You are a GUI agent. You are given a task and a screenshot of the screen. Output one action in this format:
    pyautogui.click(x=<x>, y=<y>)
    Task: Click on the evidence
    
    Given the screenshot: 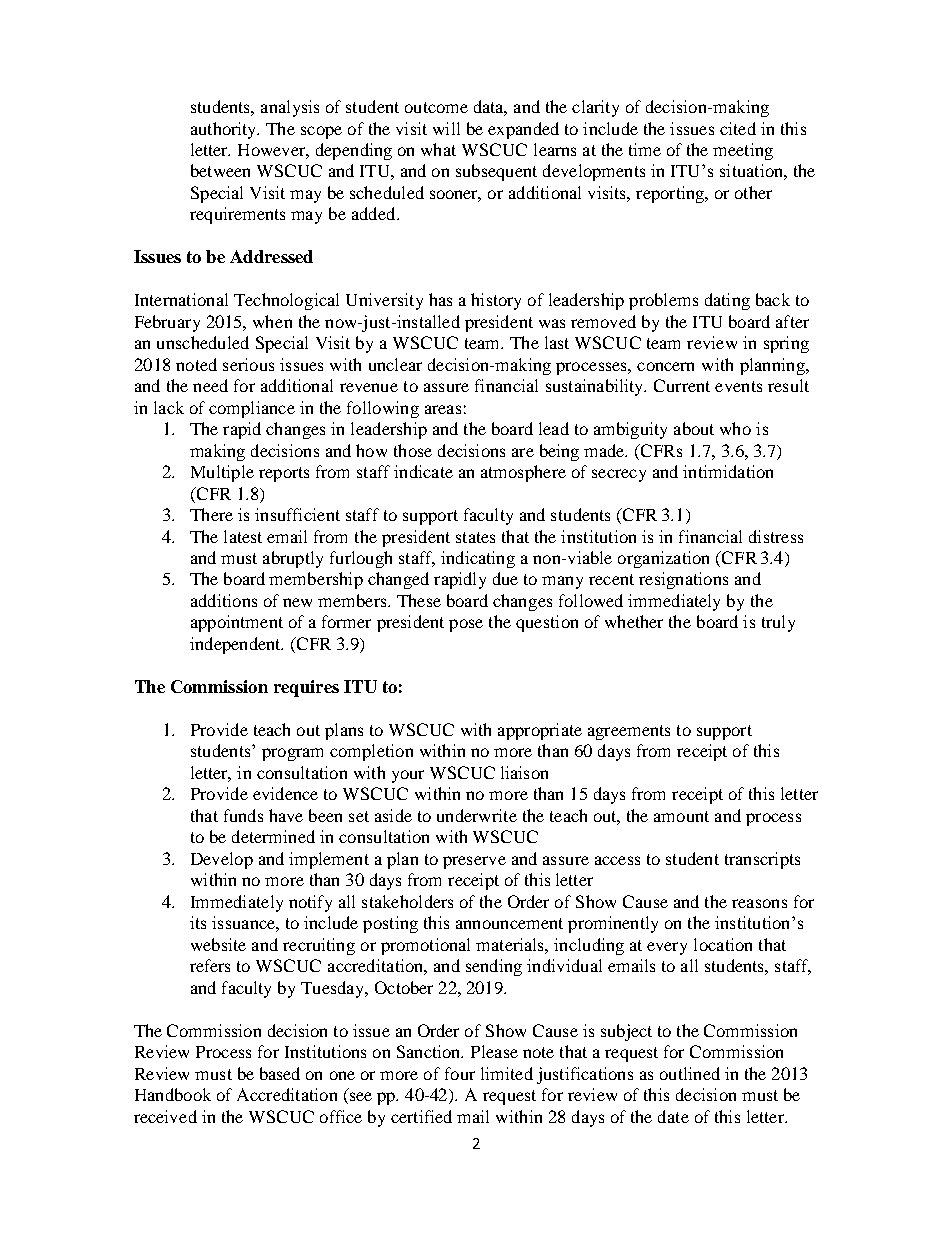 What is the action you would take?
    pyautogui.click(x=285, y=793)
